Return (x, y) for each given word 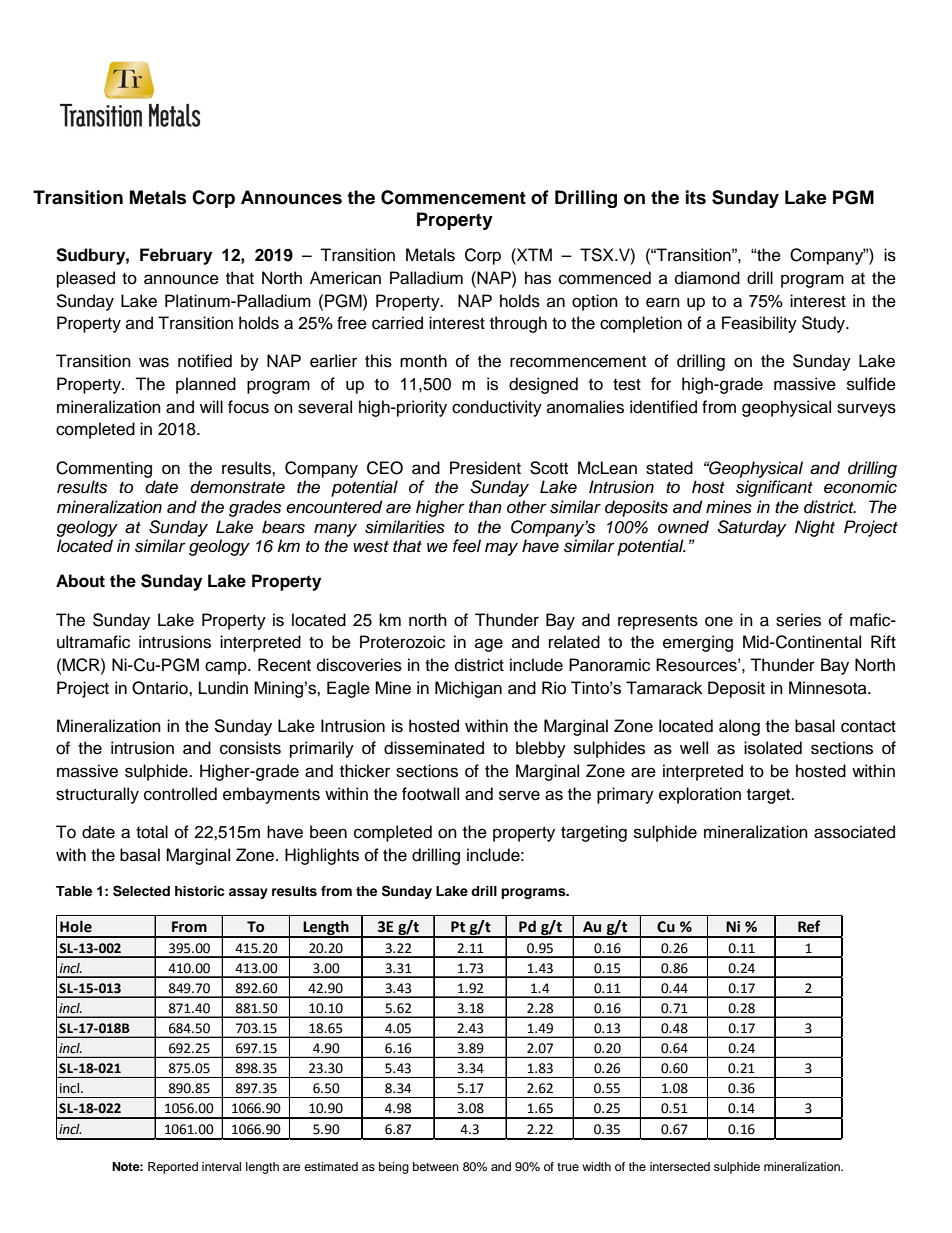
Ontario (161, 688)
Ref (809, 926)
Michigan (468, 689)
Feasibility (759, 324)
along (739, 727)
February (176, 256)
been (328, 832)
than (485, 507)
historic (199, 891)
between (436, 1166)
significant (774, 488)
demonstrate (237, 487)
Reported (173, 1168)
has (538, 278)
